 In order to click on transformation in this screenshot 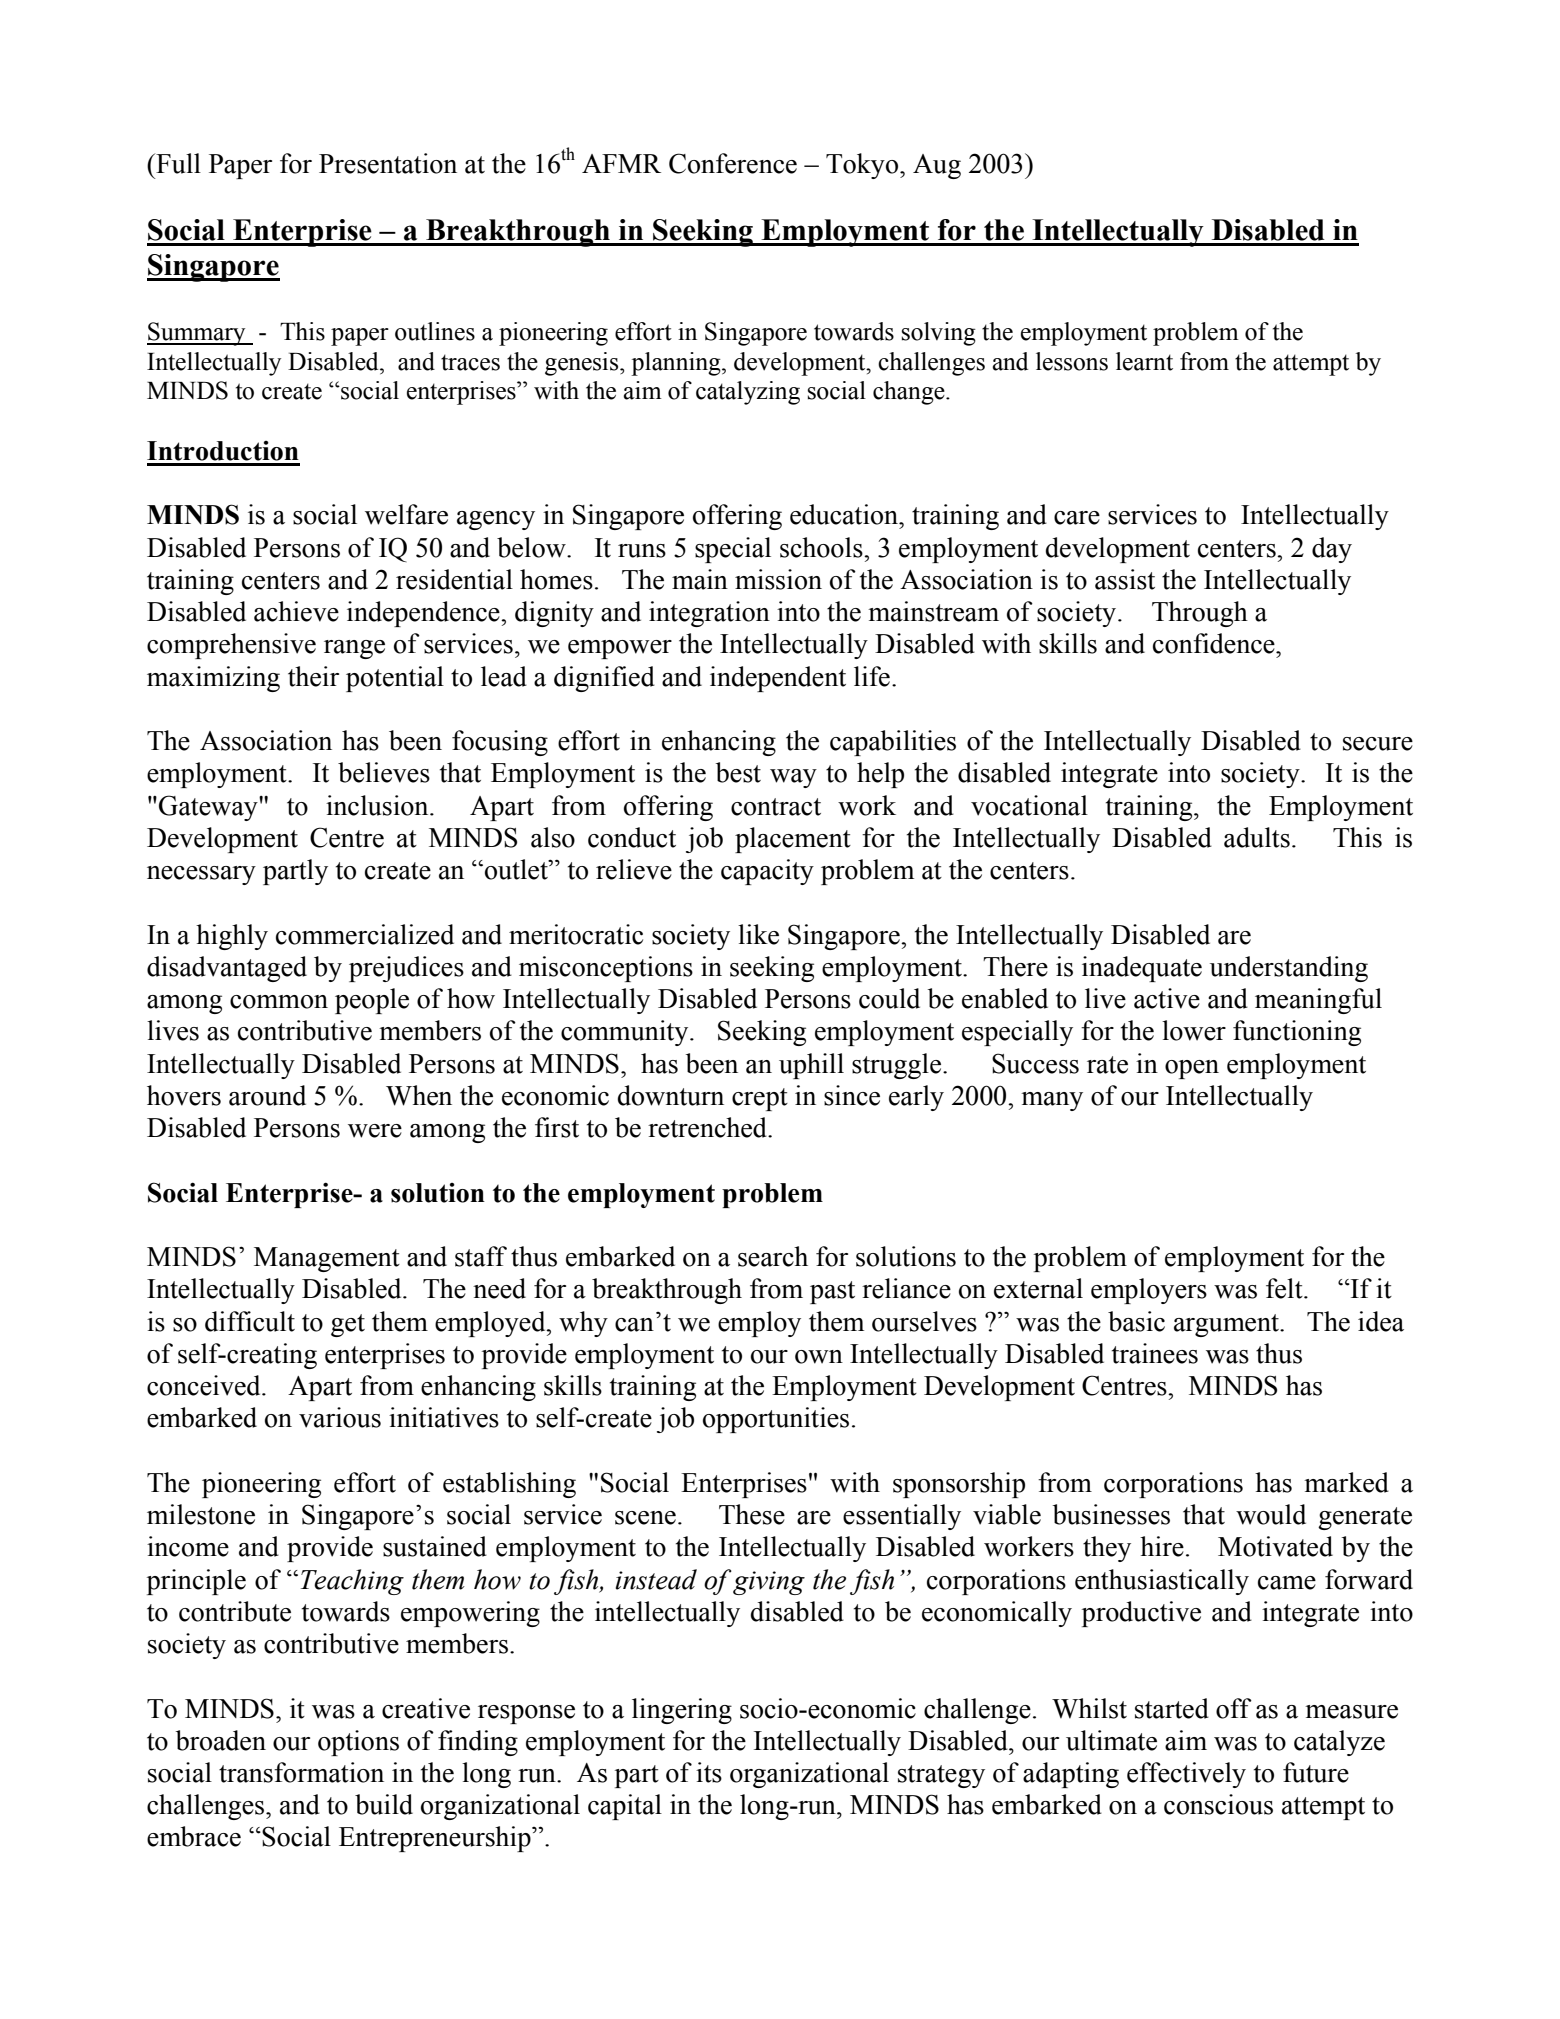, I will do `click(301, 1772)`.
